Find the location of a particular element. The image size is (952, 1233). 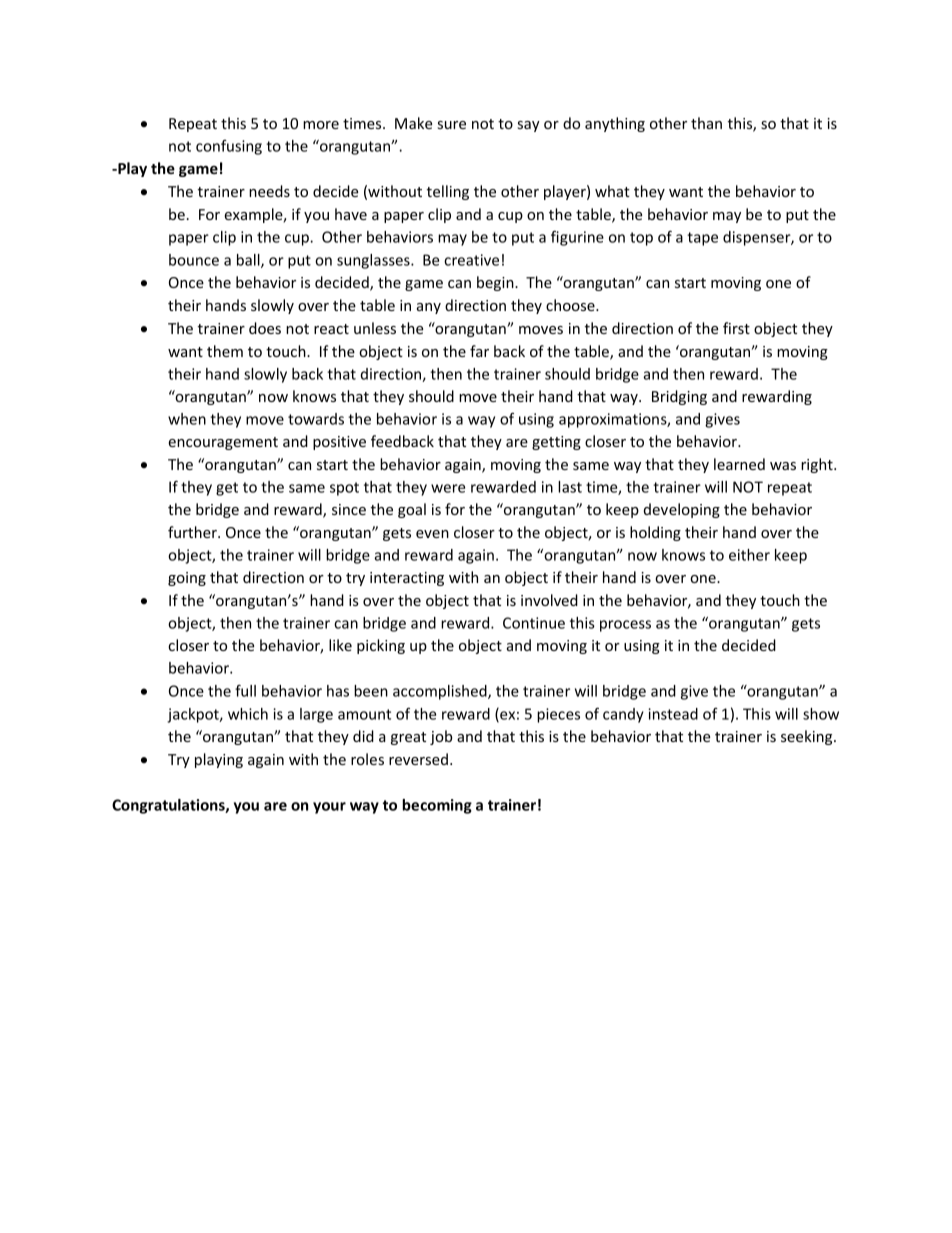

begin is located at coordinates (496, 283).
